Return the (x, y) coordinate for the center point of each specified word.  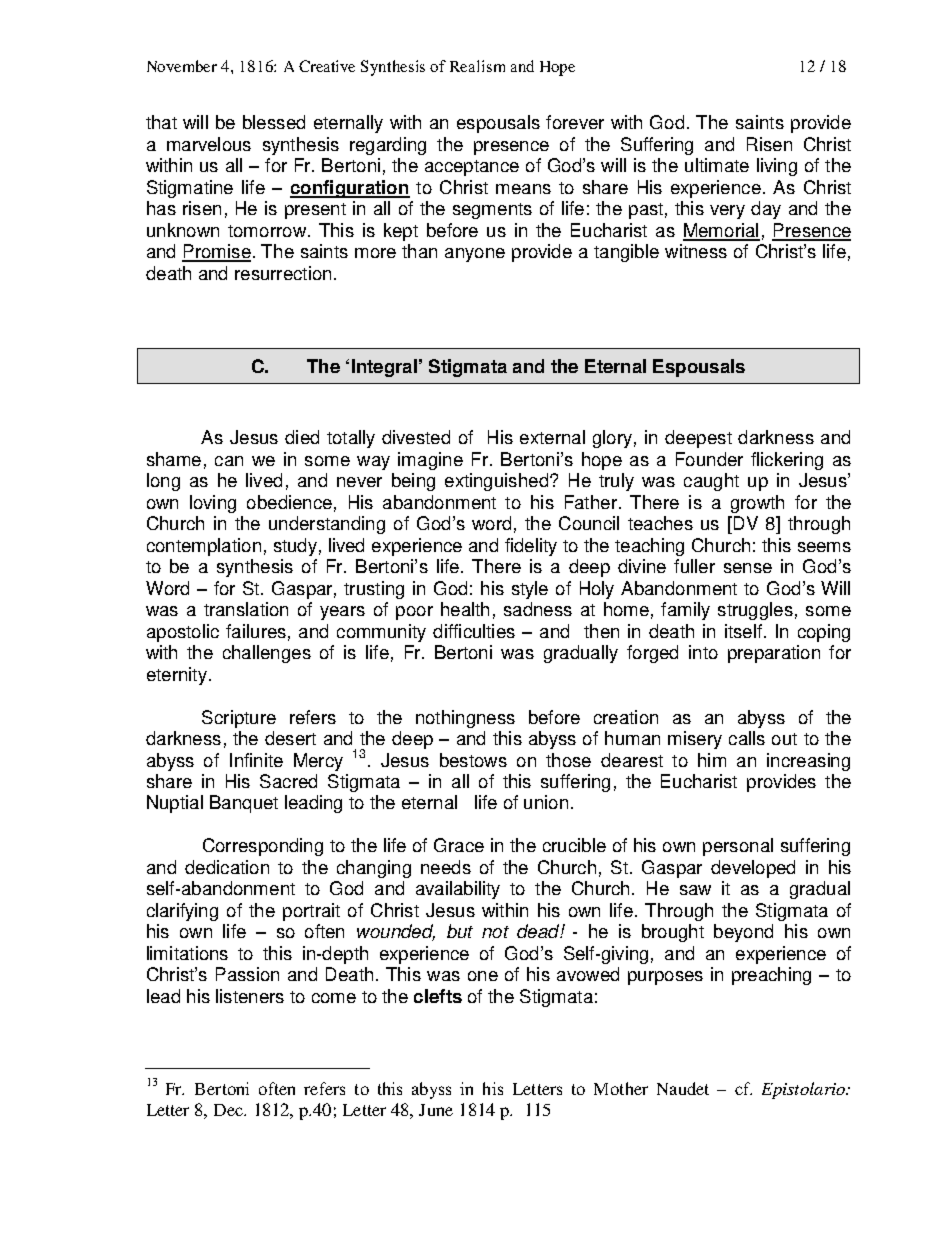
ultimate (717, 165)
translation (246, 609)
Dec (229, 1110)
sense (748, 568)
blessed (274, 122)
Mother (621, 1088)
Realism (477, 66)
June (436, 1110)
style (530, 590)
